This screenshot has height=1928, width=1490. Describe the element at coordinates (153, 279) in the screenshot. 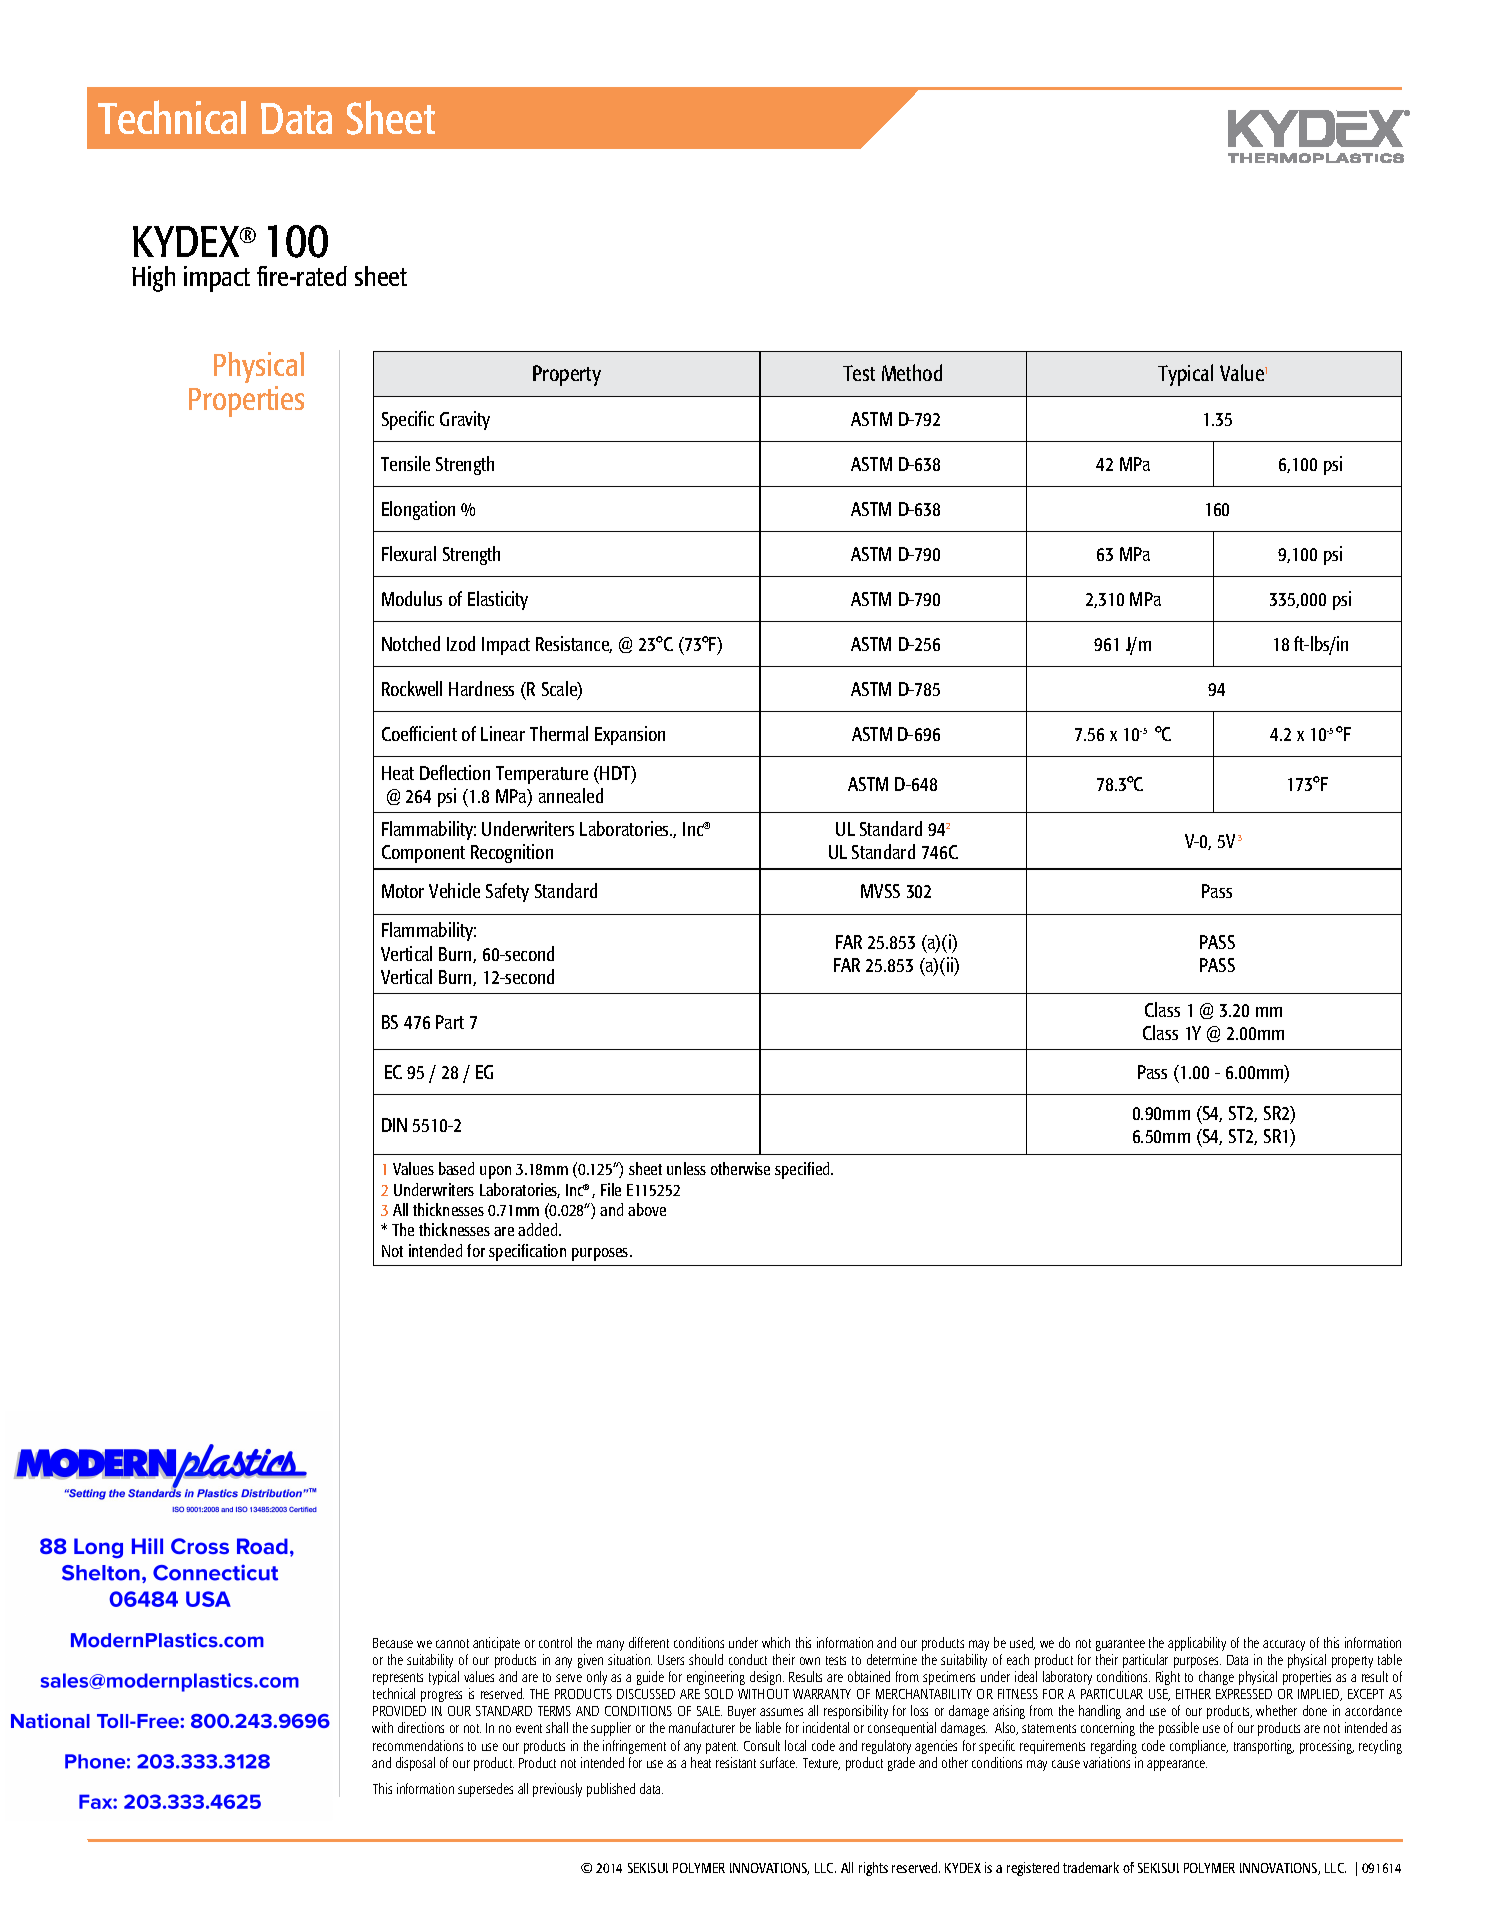

I see `High` at that location.
